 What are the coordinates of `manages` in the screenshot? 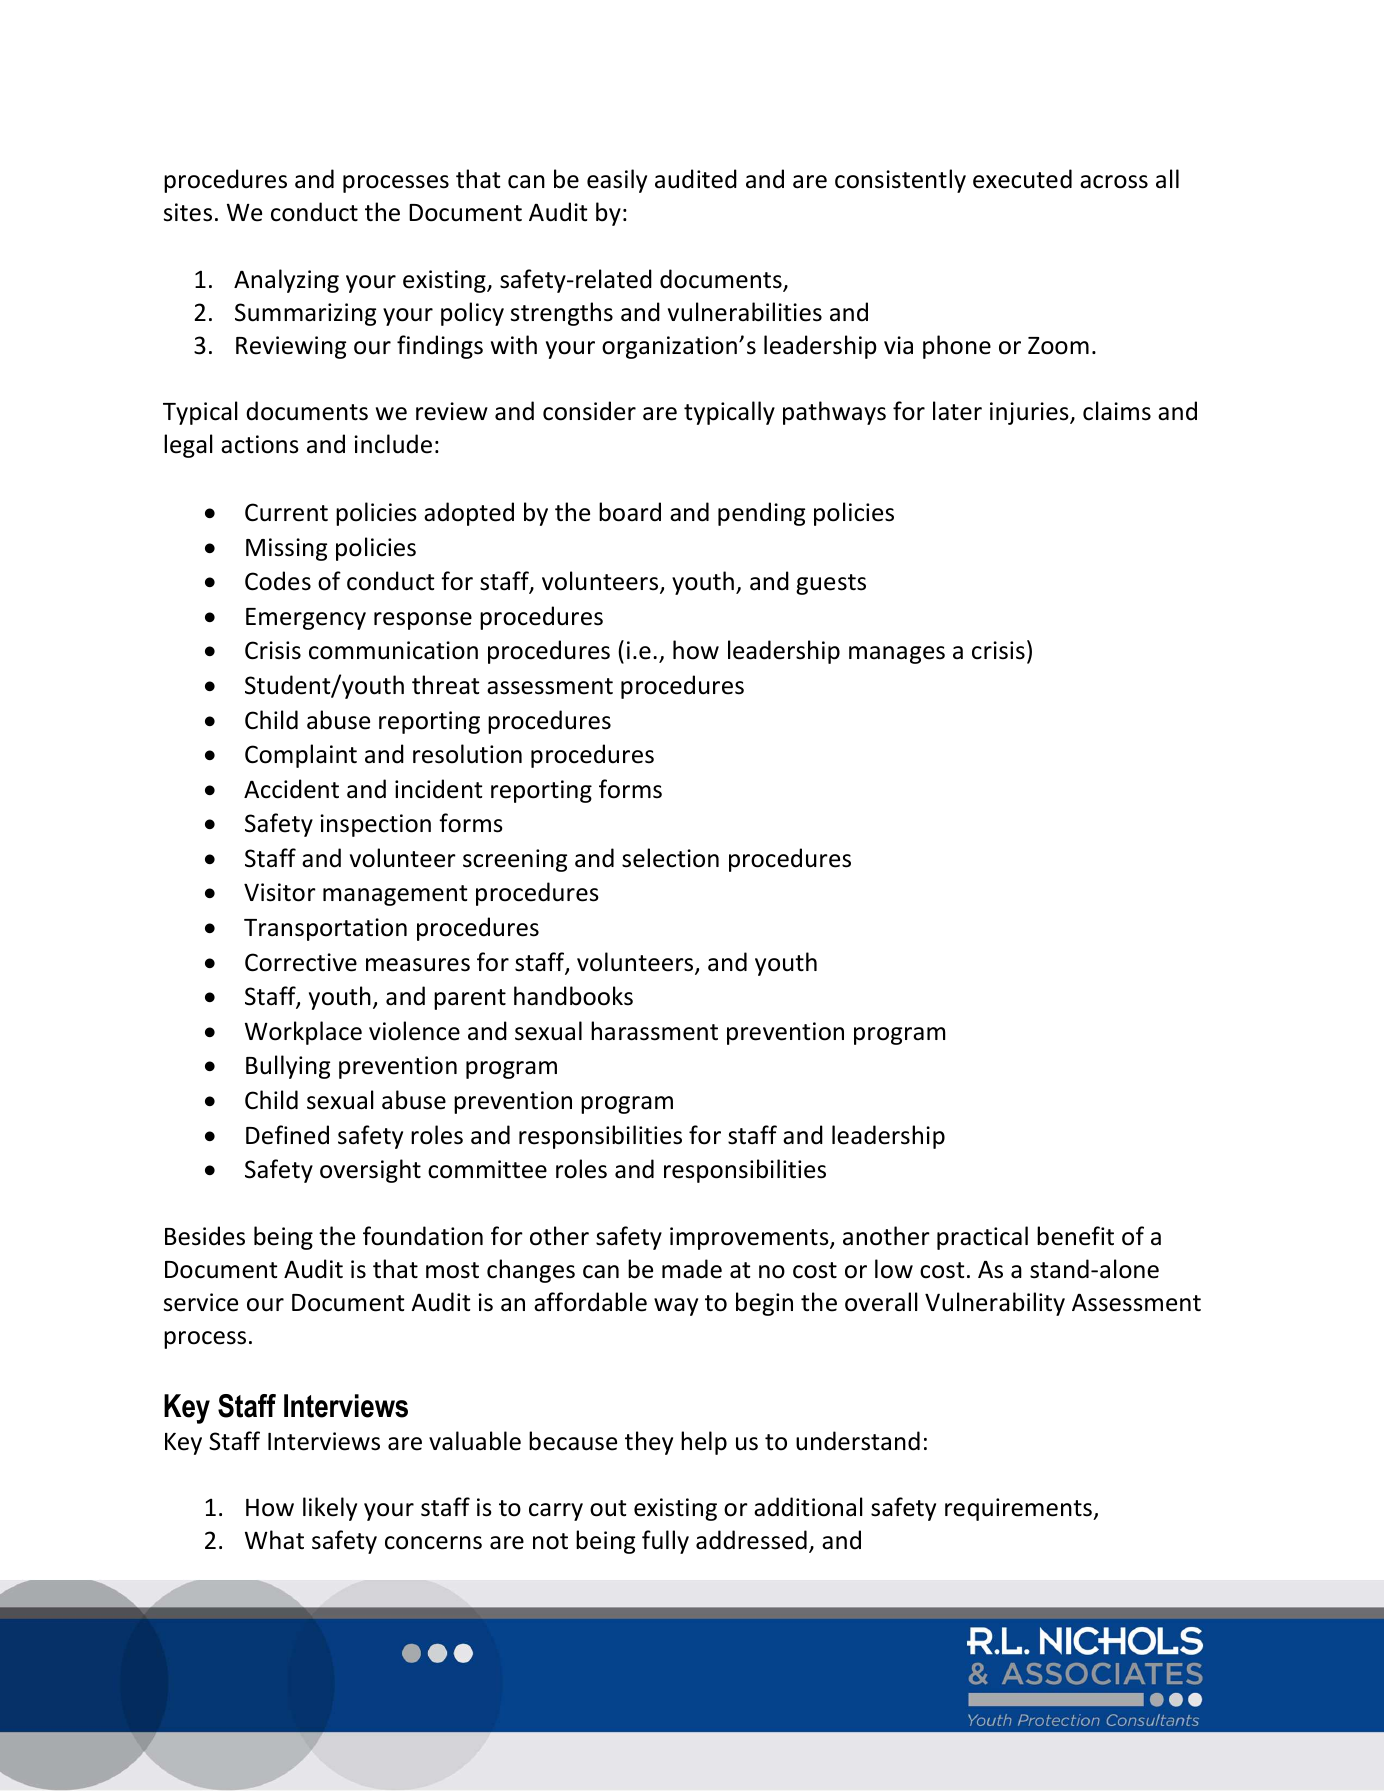 It's located at (897, 655).
